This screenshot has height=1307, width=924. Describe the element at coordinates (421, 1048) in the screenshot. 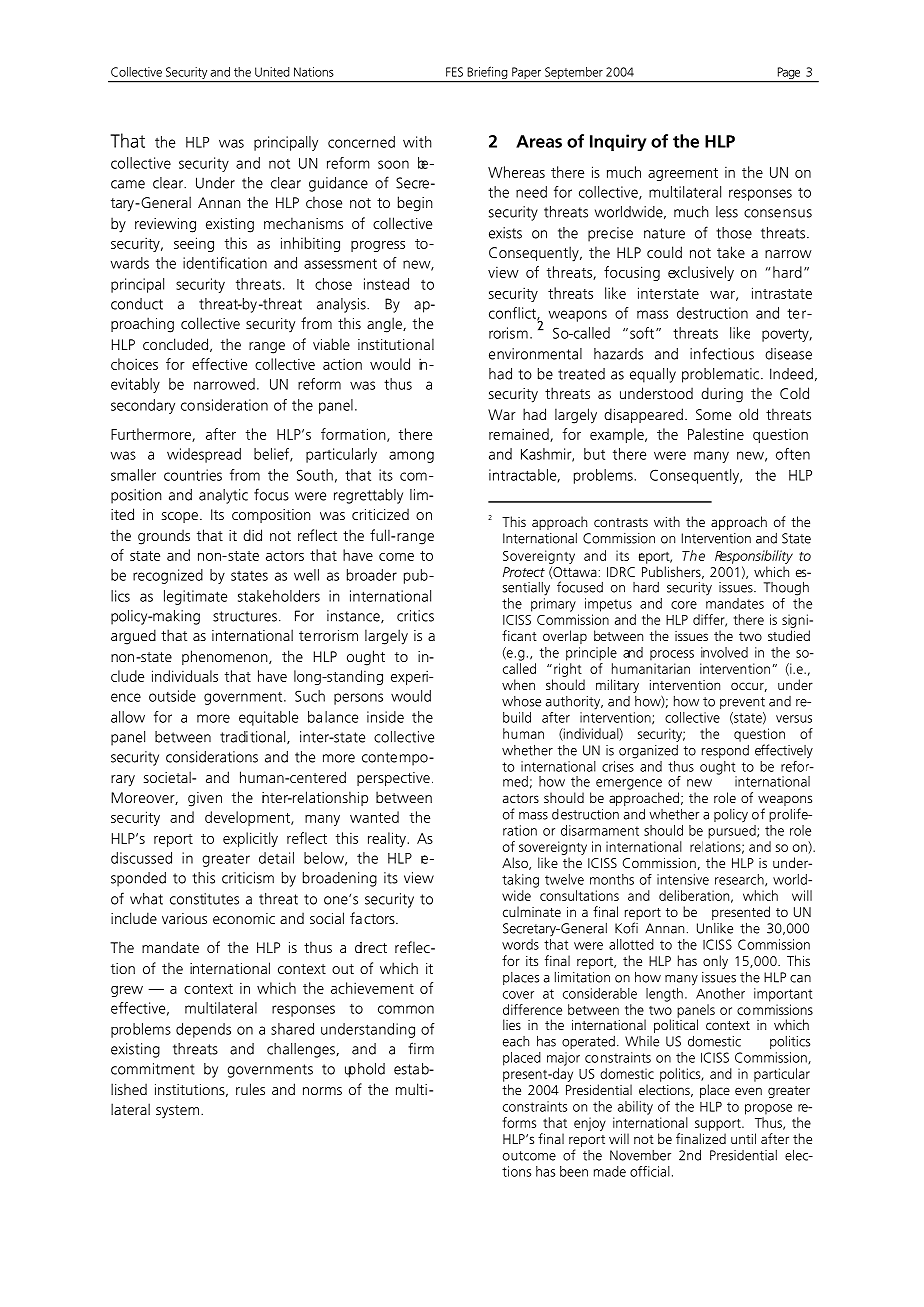

I see `firm` at that location.
